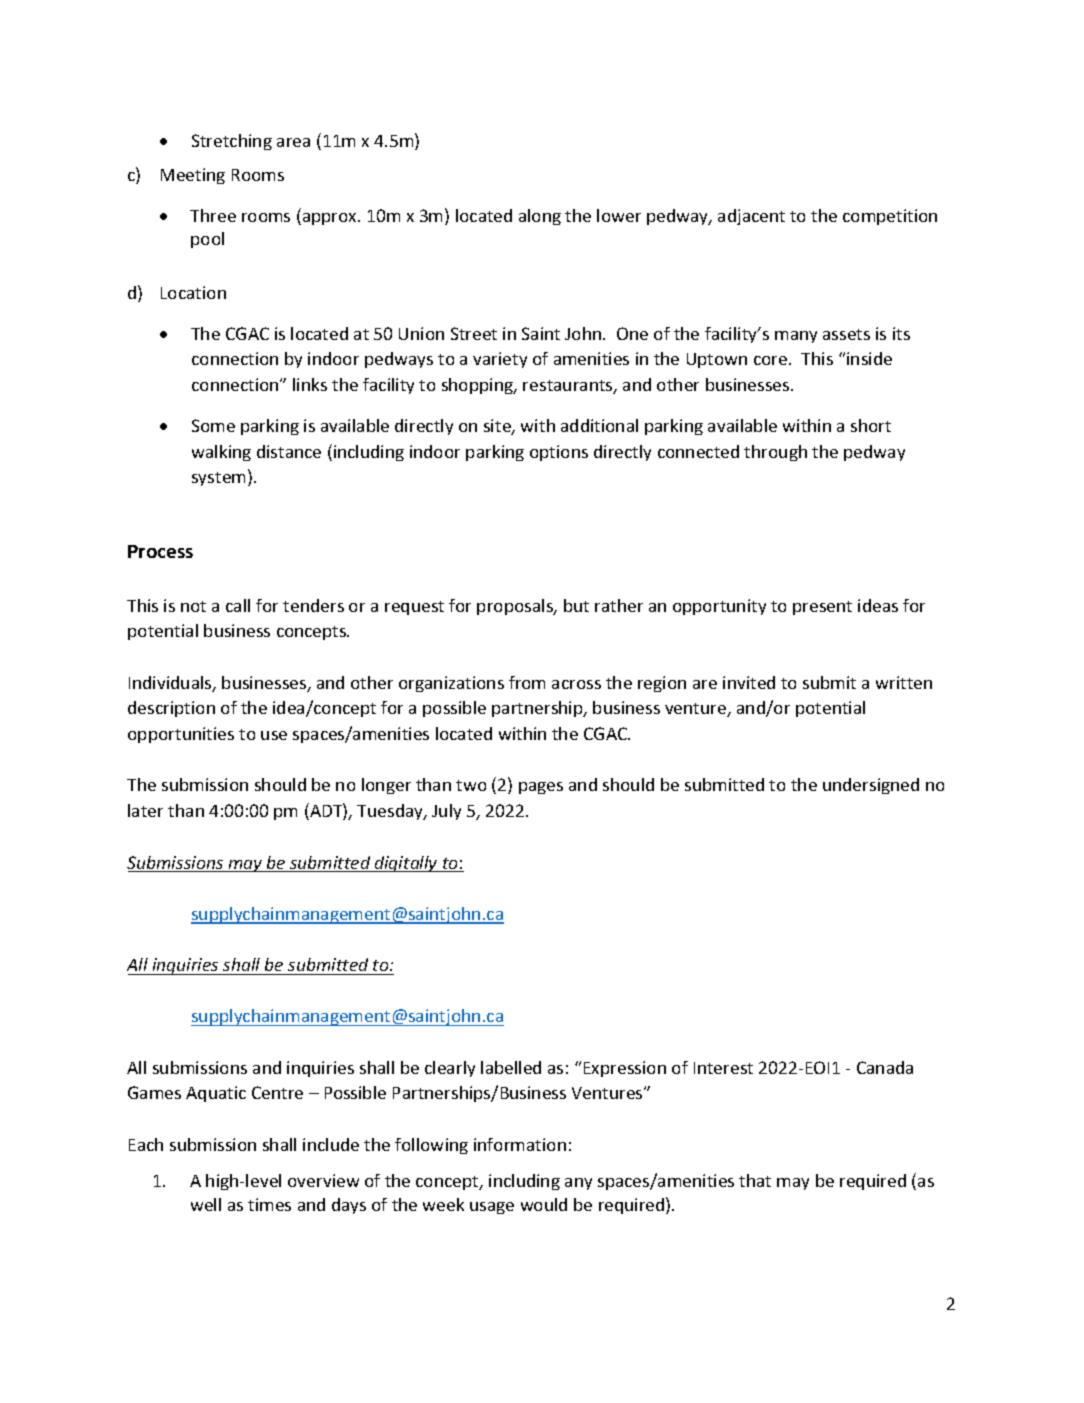 The width and height of the document is (1084, 1403). Describe the element at coordinates (751, 217) in the document. I see `adjacent` at that location.
